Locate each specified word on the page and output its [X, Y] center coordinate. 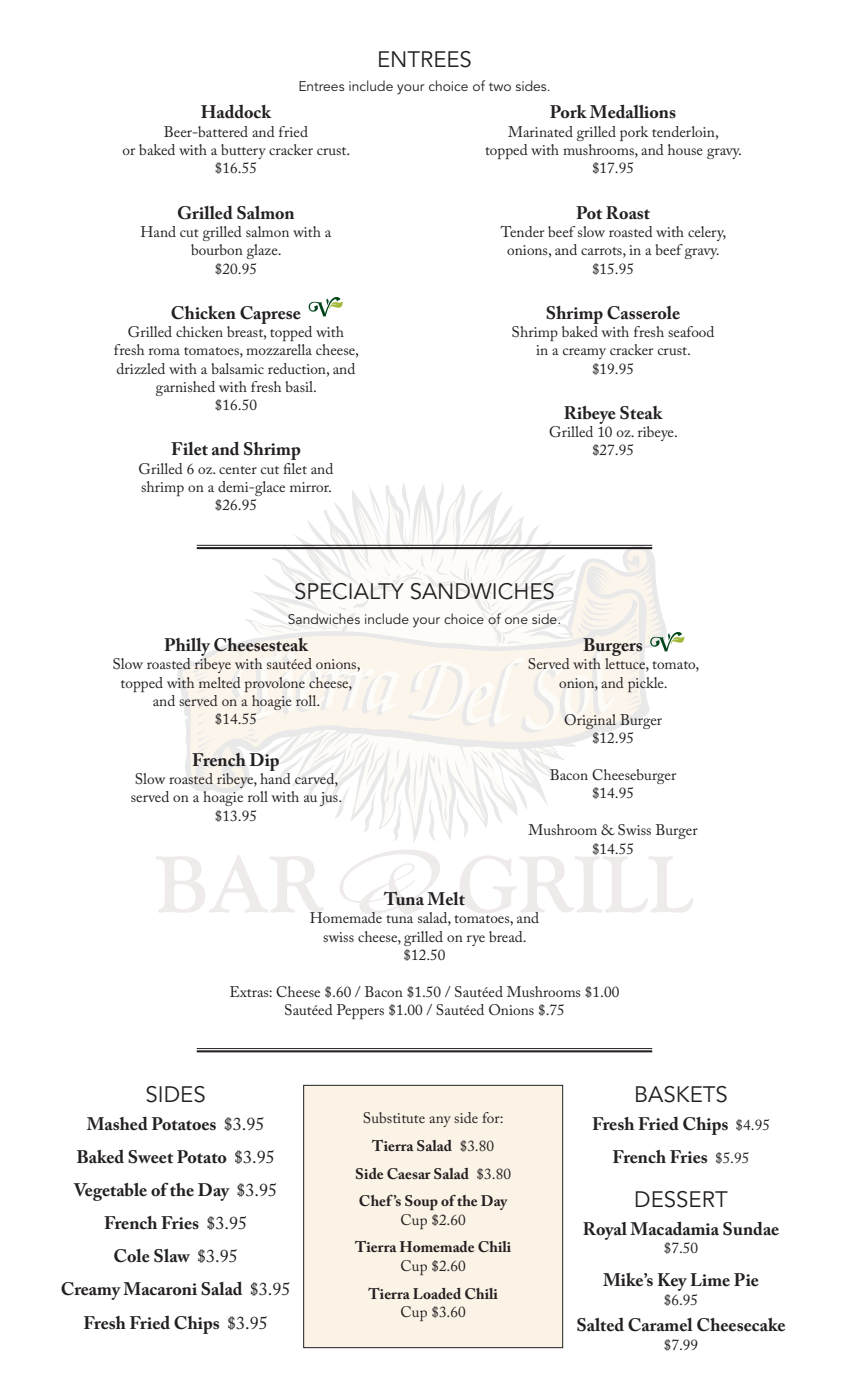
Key [672, 1282]
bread [507, 936]
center [238, 470]
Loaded [437, 1293]
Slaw [172, 1256]
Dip [264, 762]
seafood [691, 331]
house [685, 149]
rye [476, 940]
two [500, 86]
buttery [243, 151]
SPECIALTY [349, 591]
